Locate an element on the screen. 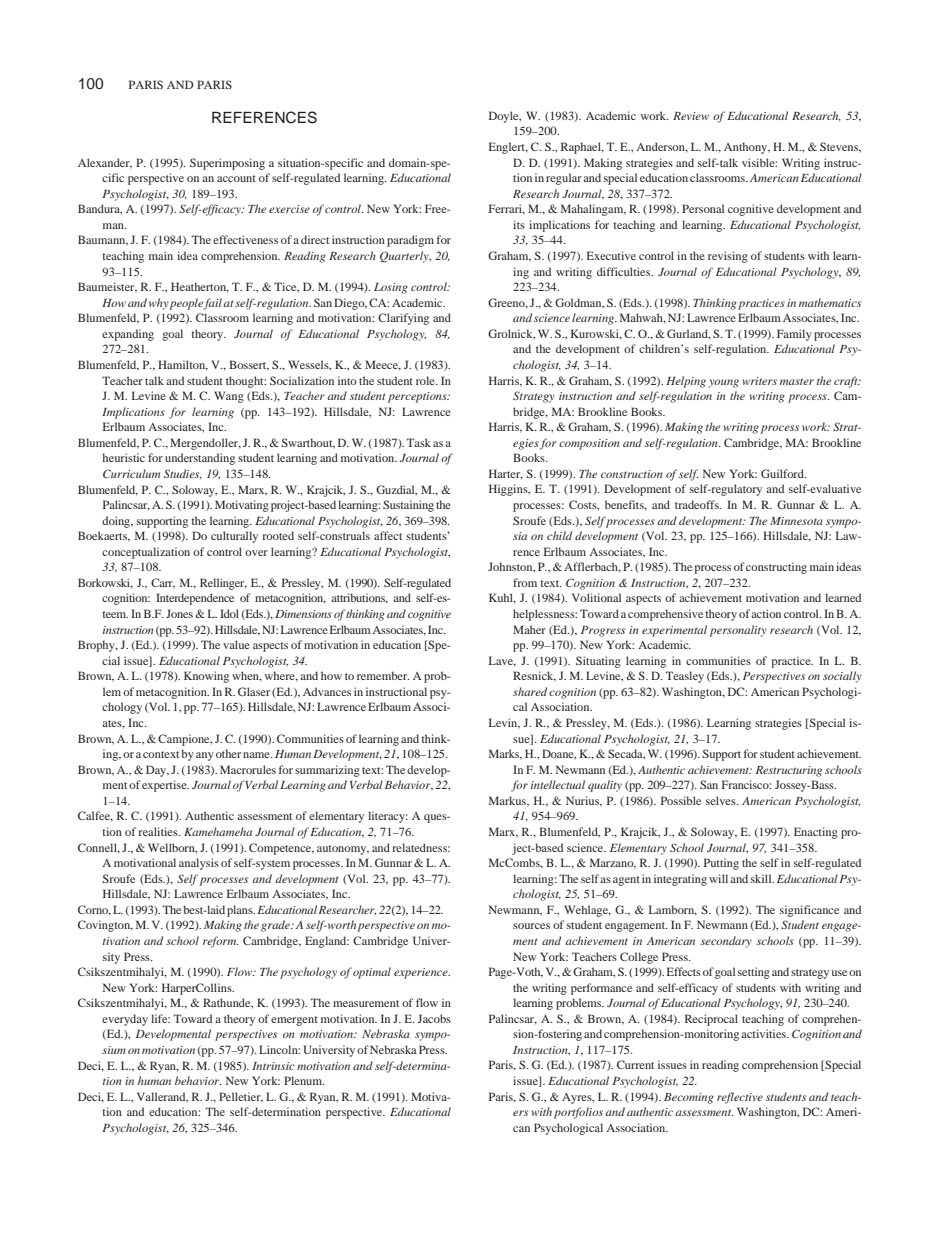 Image resolution: width=952 pixels, height=1233 pixels. Maher is located at coordinates (529, 629).
